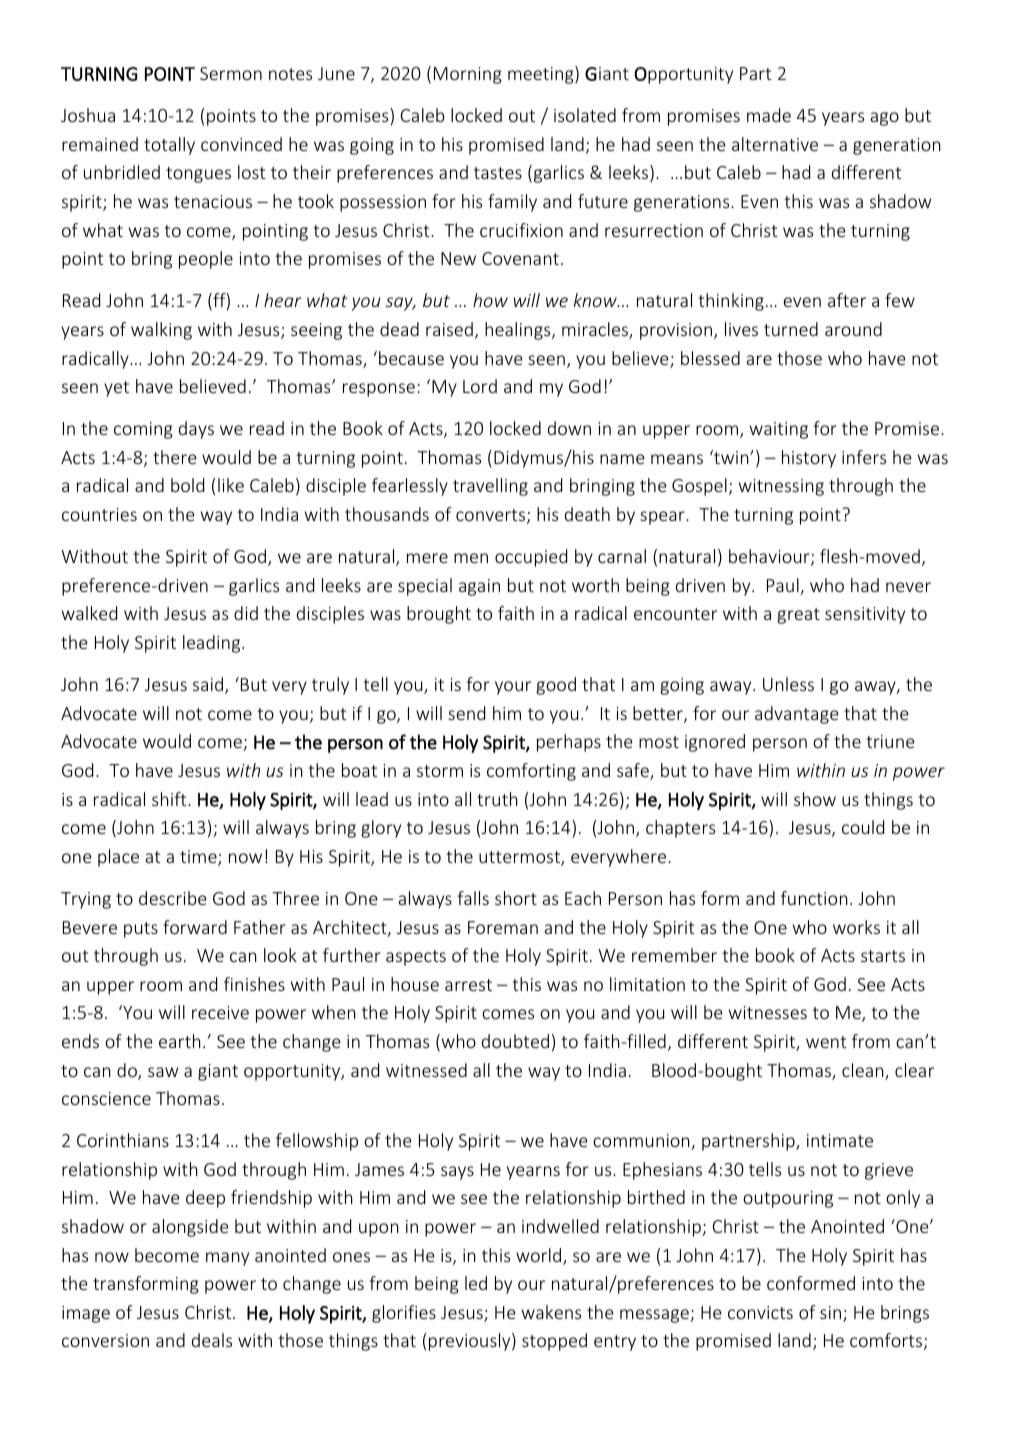  Describe the element at coordinates (554, 1342) in the screenshot. I see `stopped` at that location.
